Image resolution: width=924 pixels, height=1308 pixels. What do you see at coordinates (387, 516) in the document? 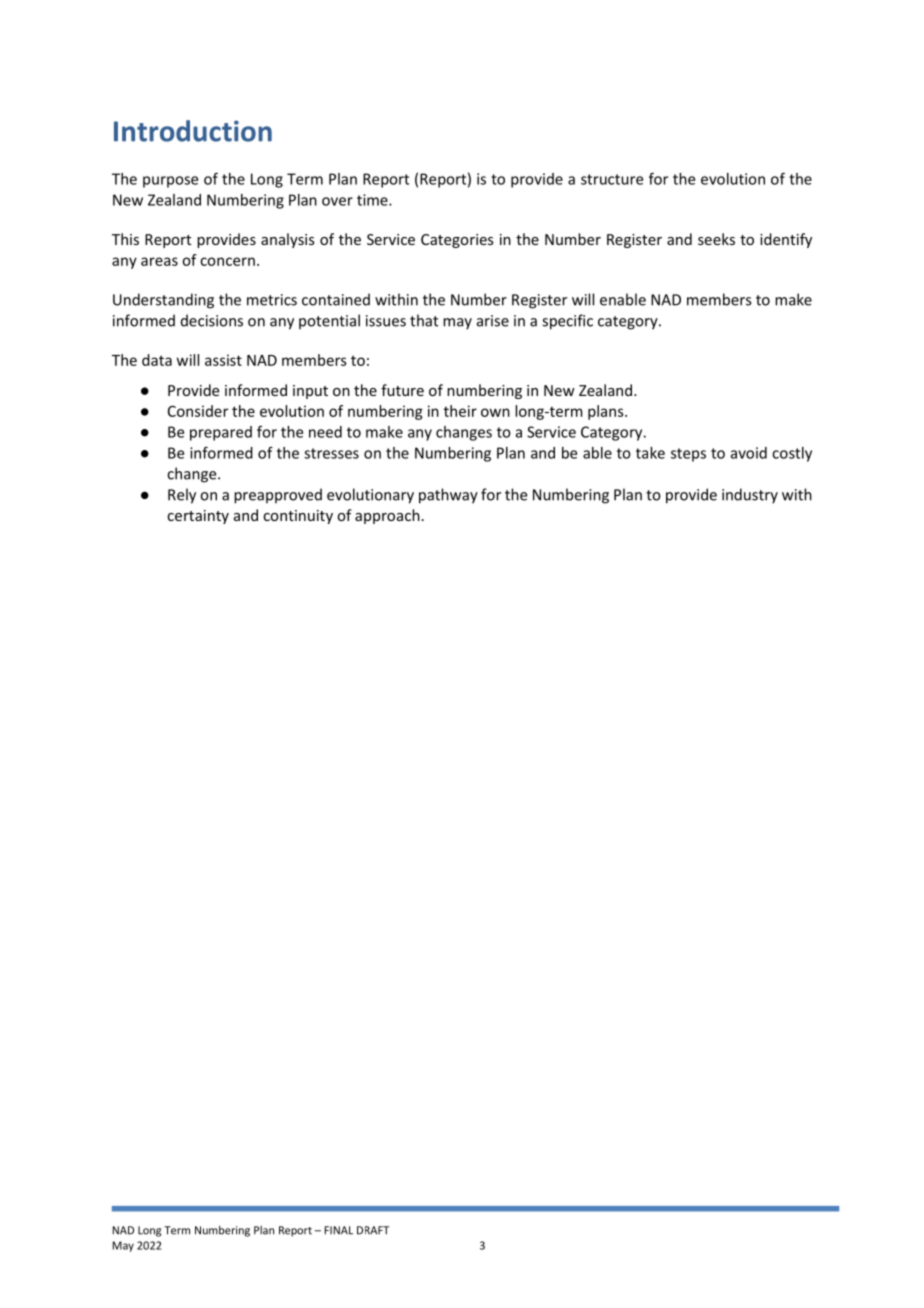
I see `approach` at bounding box center [387, 516].
